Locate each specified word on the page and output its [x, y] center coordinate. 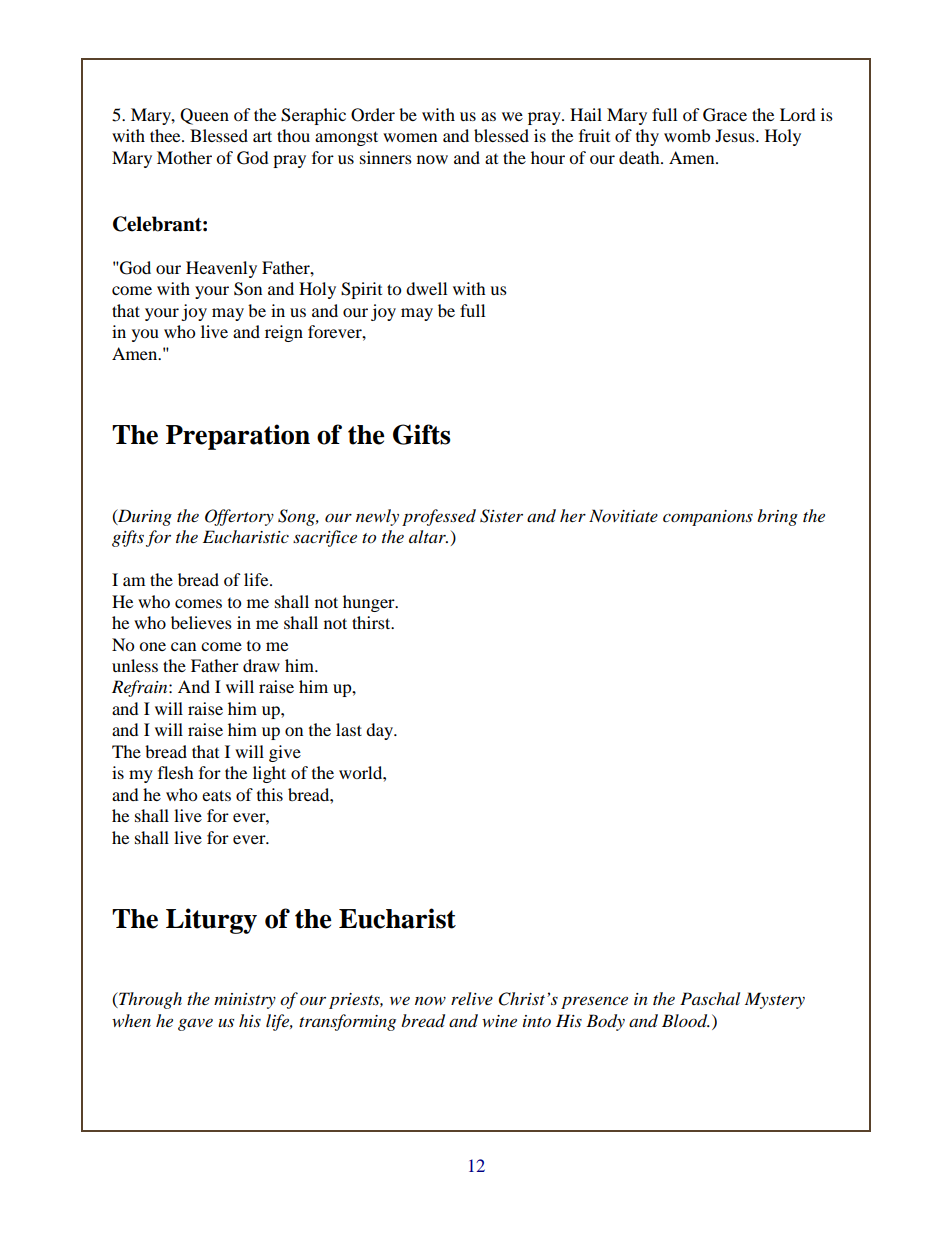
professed [439, 517]
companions [708, 518]
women [410, 137]
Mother [184, 157]
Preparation [238, 437]
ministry [245, 1001]
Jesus [736, 135]
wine [499, 1021]
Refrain [141, 688]
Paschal [710, 998]
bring [777, 517]
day [381, 731]
